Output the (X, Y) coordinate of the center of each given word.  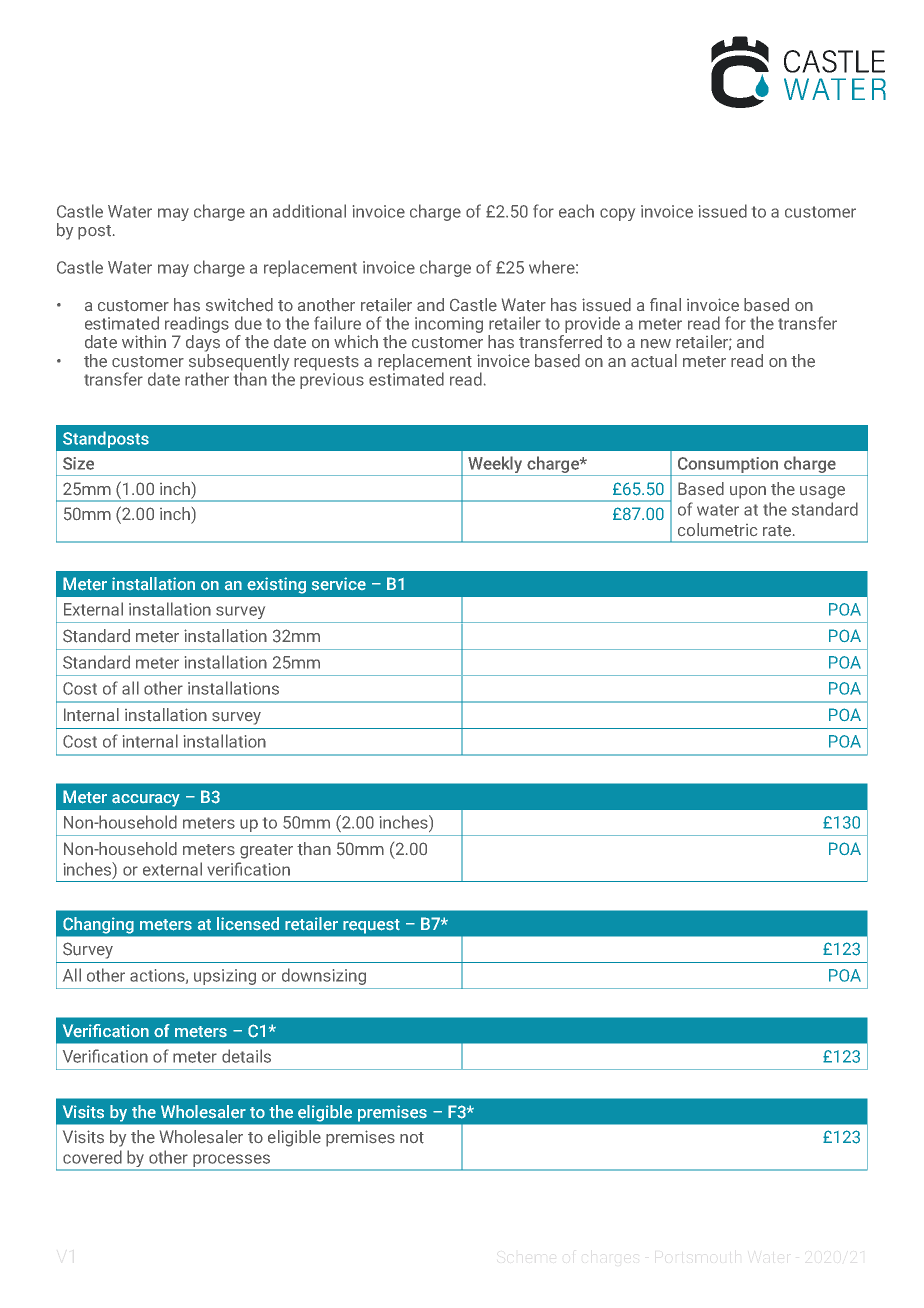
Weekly (495, 466)
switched (239, 305)
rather (207, 379)
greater (266, 851)
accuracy (146, 800)
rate (777, 531)
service (339, 584)
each (576, 211)
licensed (248, 924)
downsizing (324, 976)
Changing (98, 925)
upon (748, 492)
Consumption (728, 465)
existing (276, 585)
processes (231, 1162)
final (665, 304)
